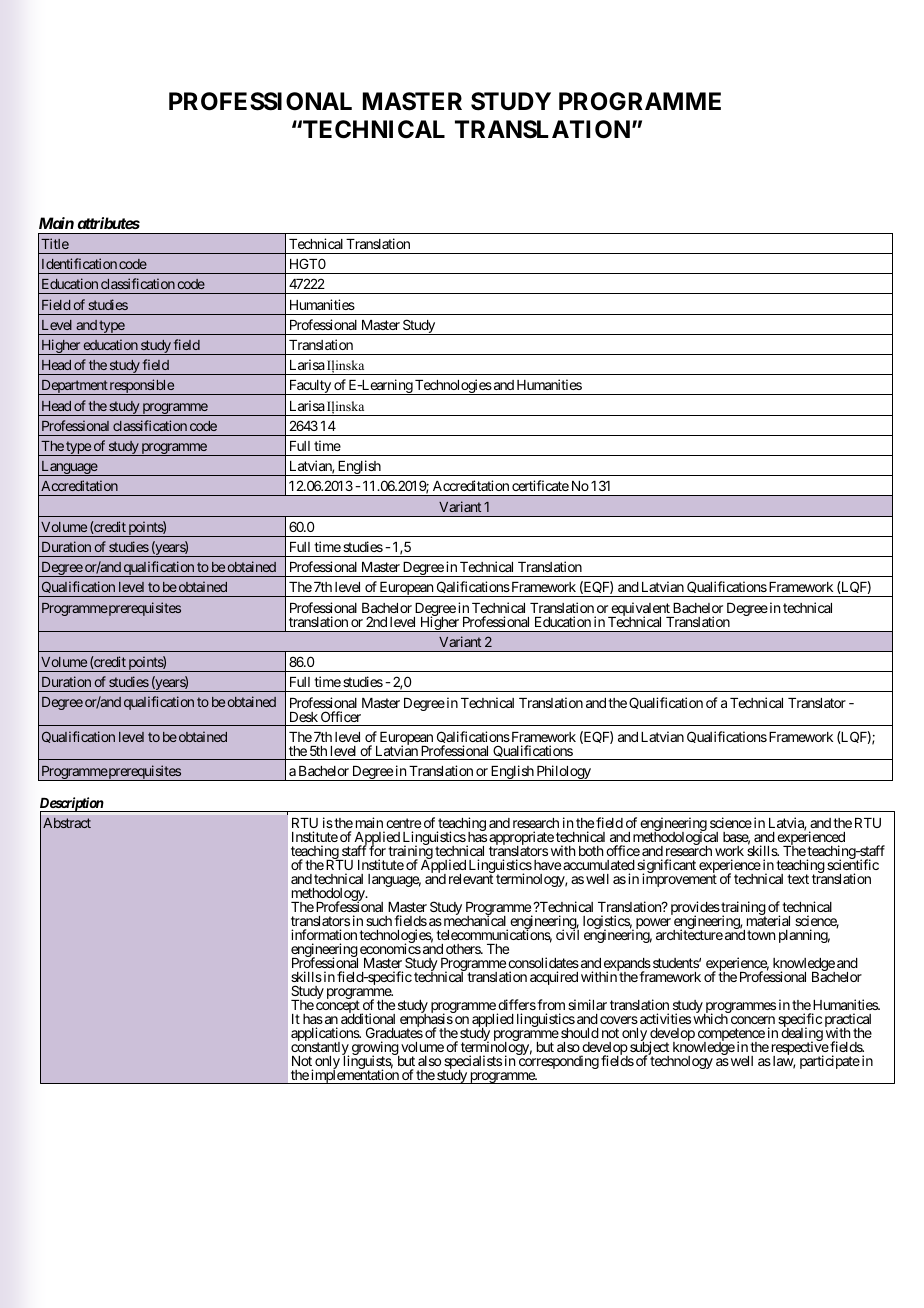 The width and height of the screenshot is (924, 1308). What do you see at coordinates (55, 243) in the screenshot?
I see `Title` at bounding box center [55, 243].
